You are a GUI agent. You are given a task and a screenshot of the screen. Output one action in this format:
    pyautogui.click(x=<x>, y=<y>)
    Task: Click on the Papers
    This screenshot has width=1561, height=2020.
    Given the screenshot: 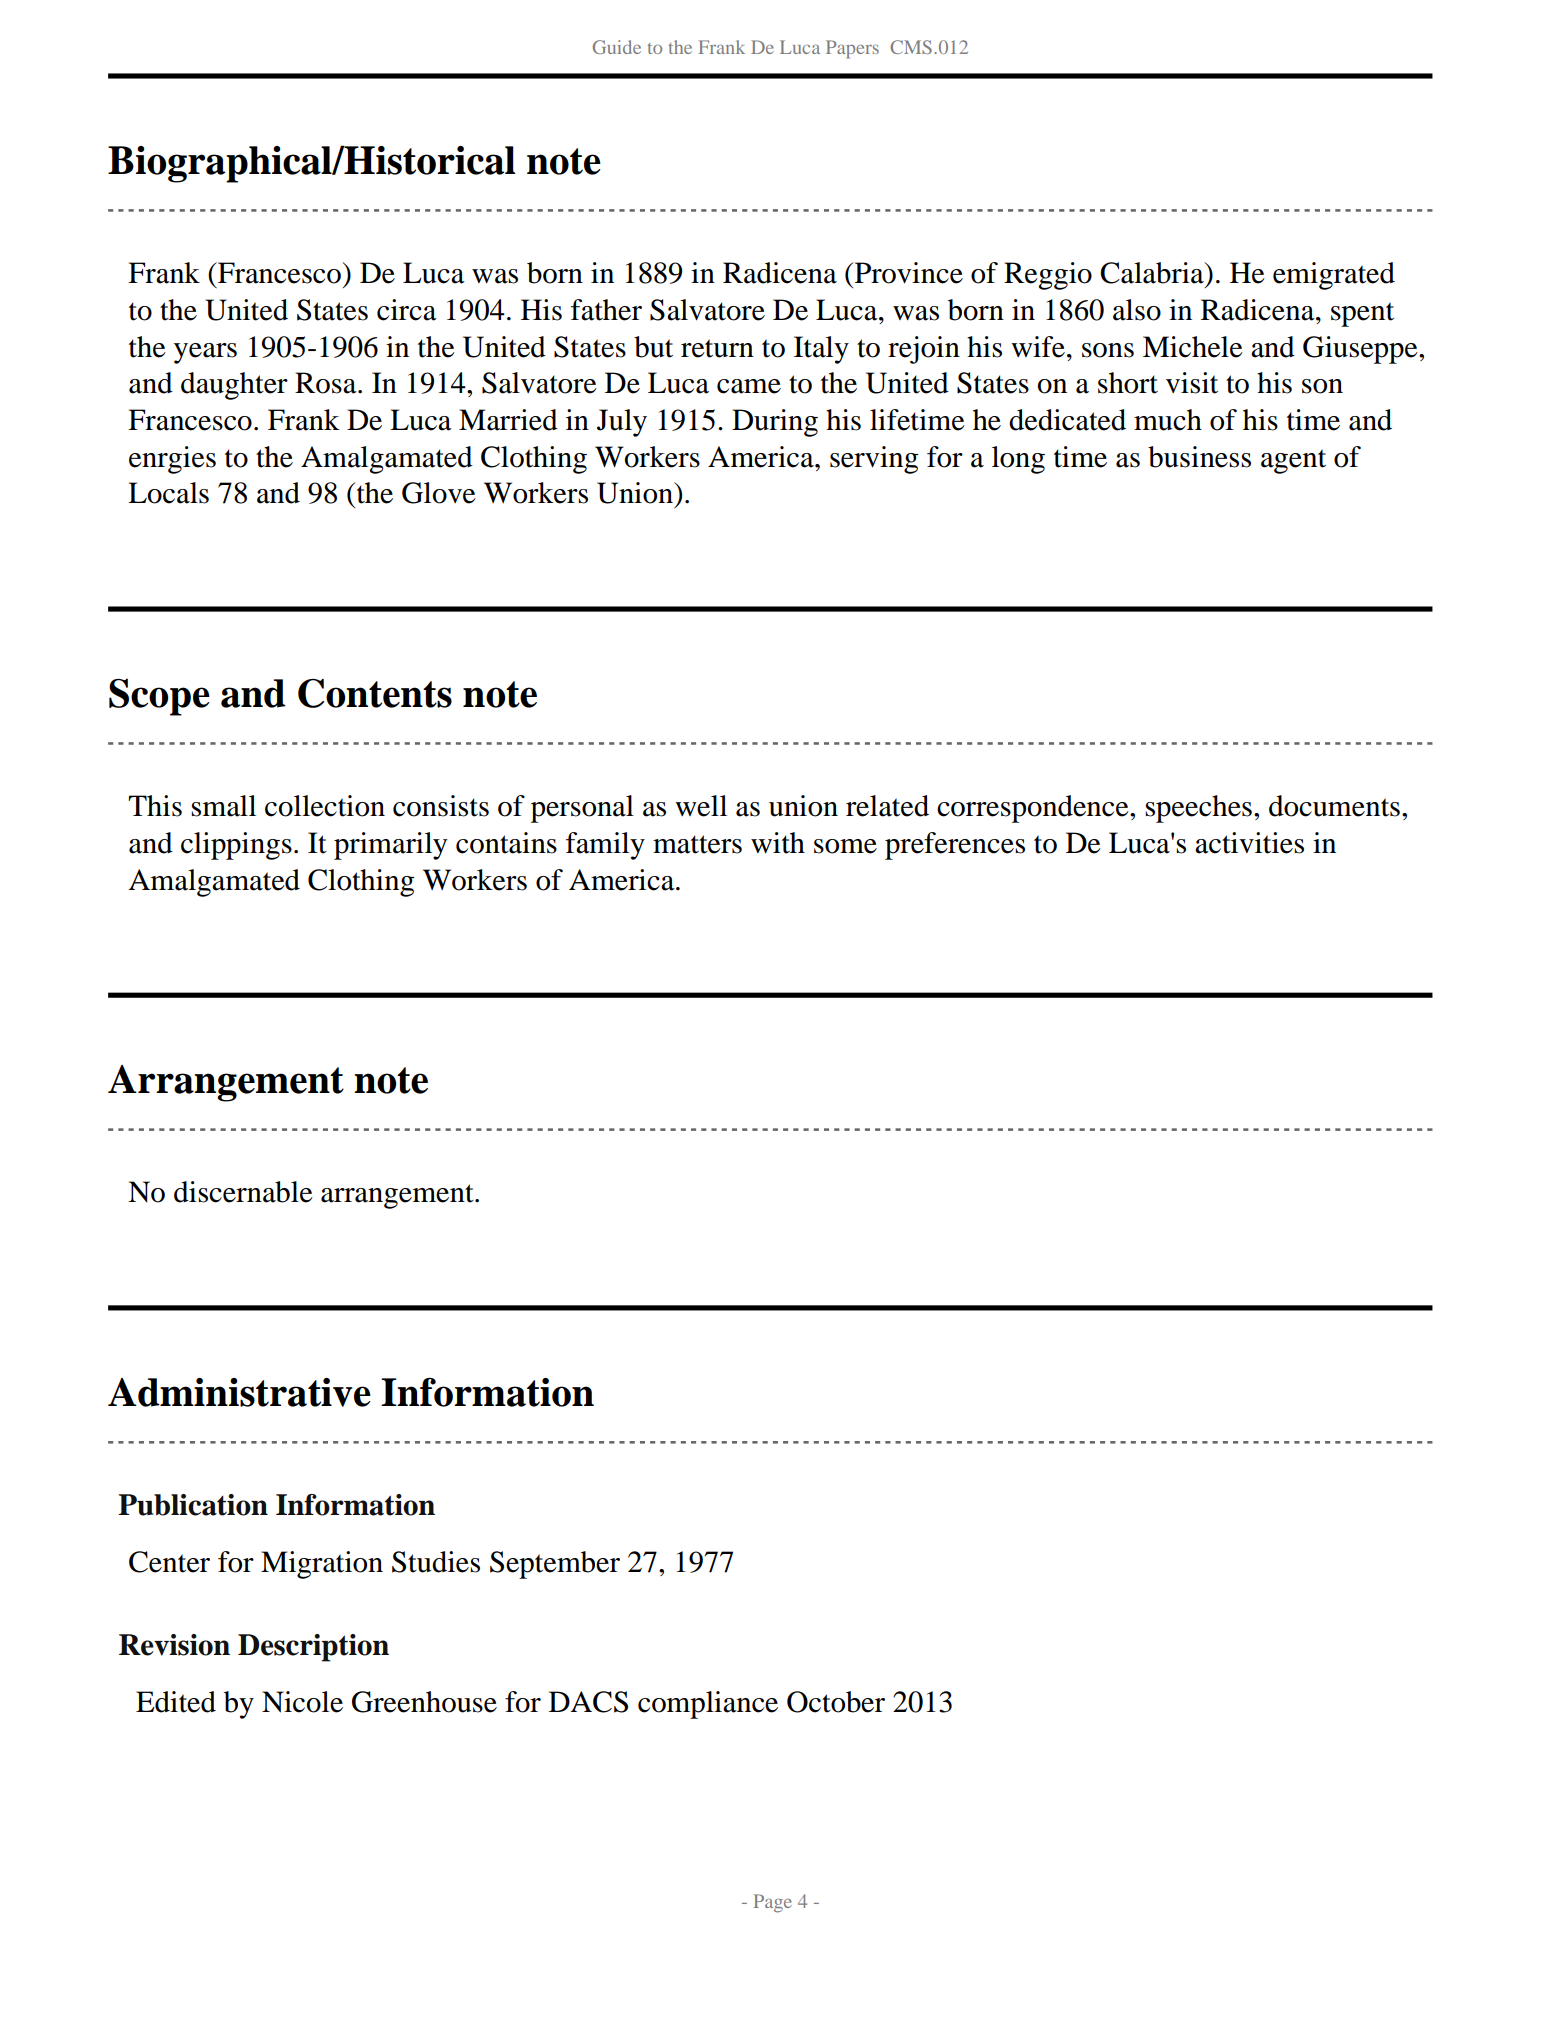 What is the action you would take?
    pyautogui.click(x=852, y=49)
